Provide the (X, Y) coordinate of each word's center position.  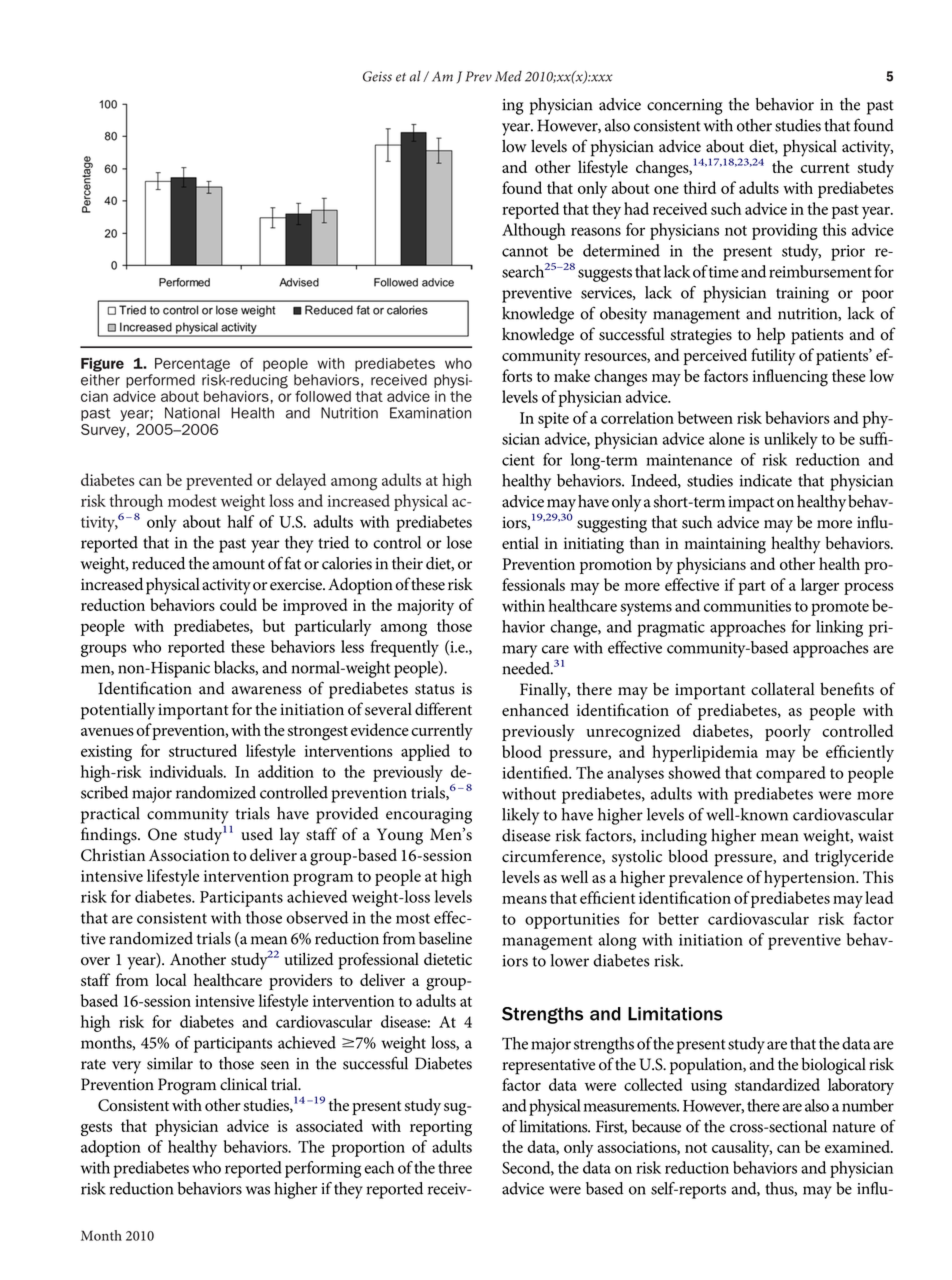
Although (534, 231)
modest (192, 500)
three (455, 1167)
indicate (766, 480)
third (699, 187)
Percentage (192, 365)
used (257, 834)
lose (459, 542)
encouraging (429, 816)
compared (791, 774)
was (258, 1190)
